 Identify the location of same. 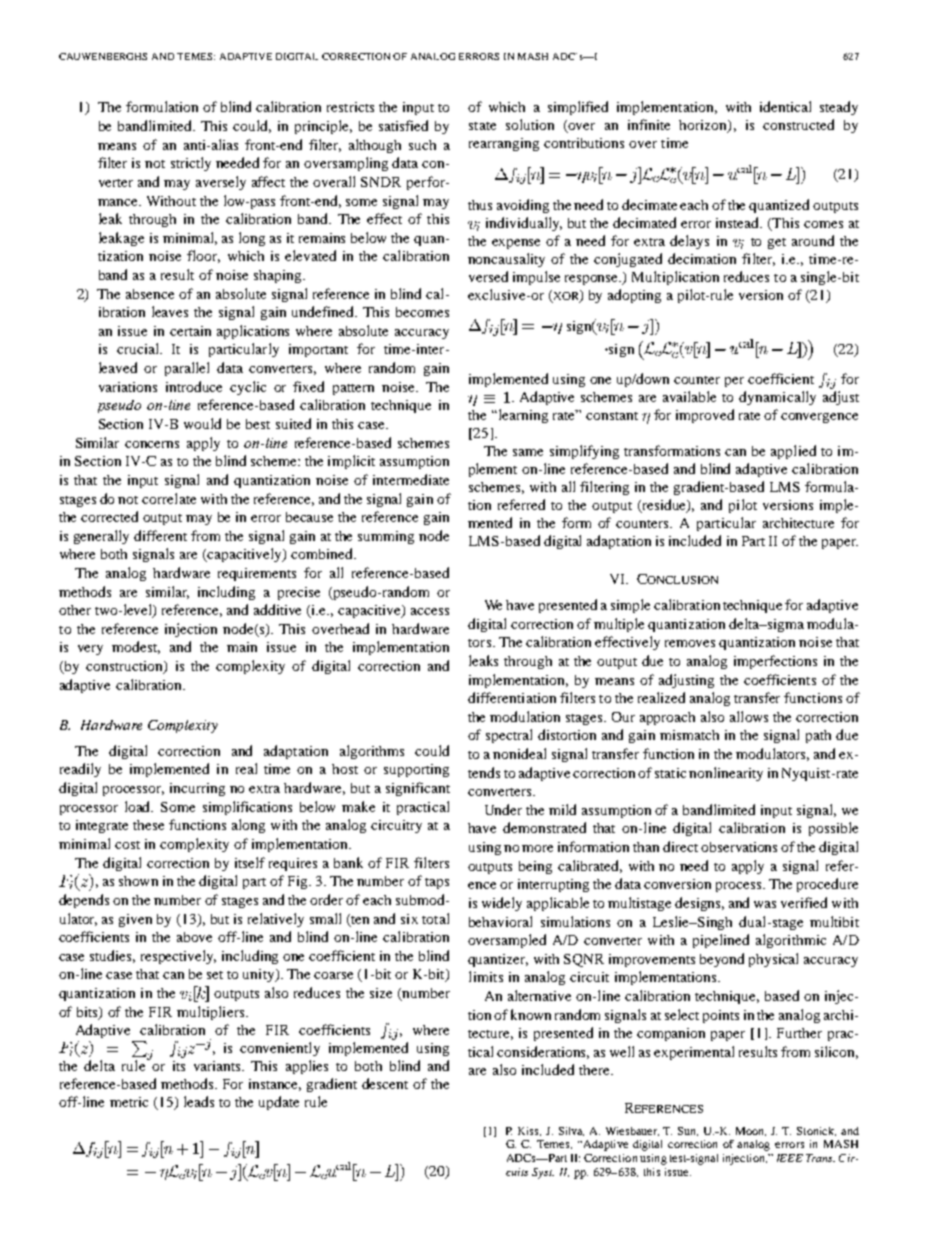
(528, 452).
